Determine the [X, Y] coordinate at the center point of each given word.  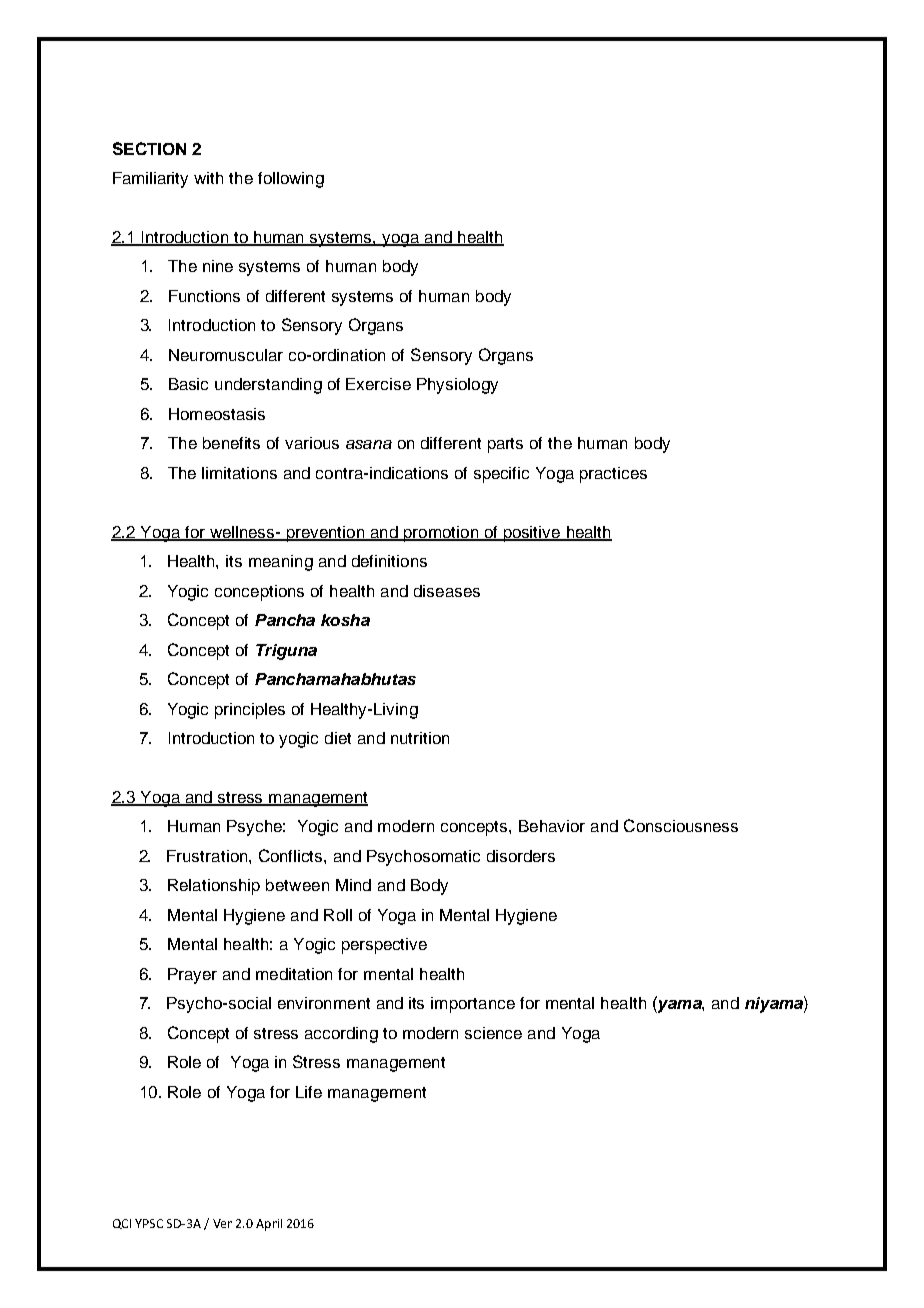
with [208, 178]
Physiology [457, 386]
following [291, 180]
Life [309, 1092]
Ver [222, 1223]
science [493, 1033]
